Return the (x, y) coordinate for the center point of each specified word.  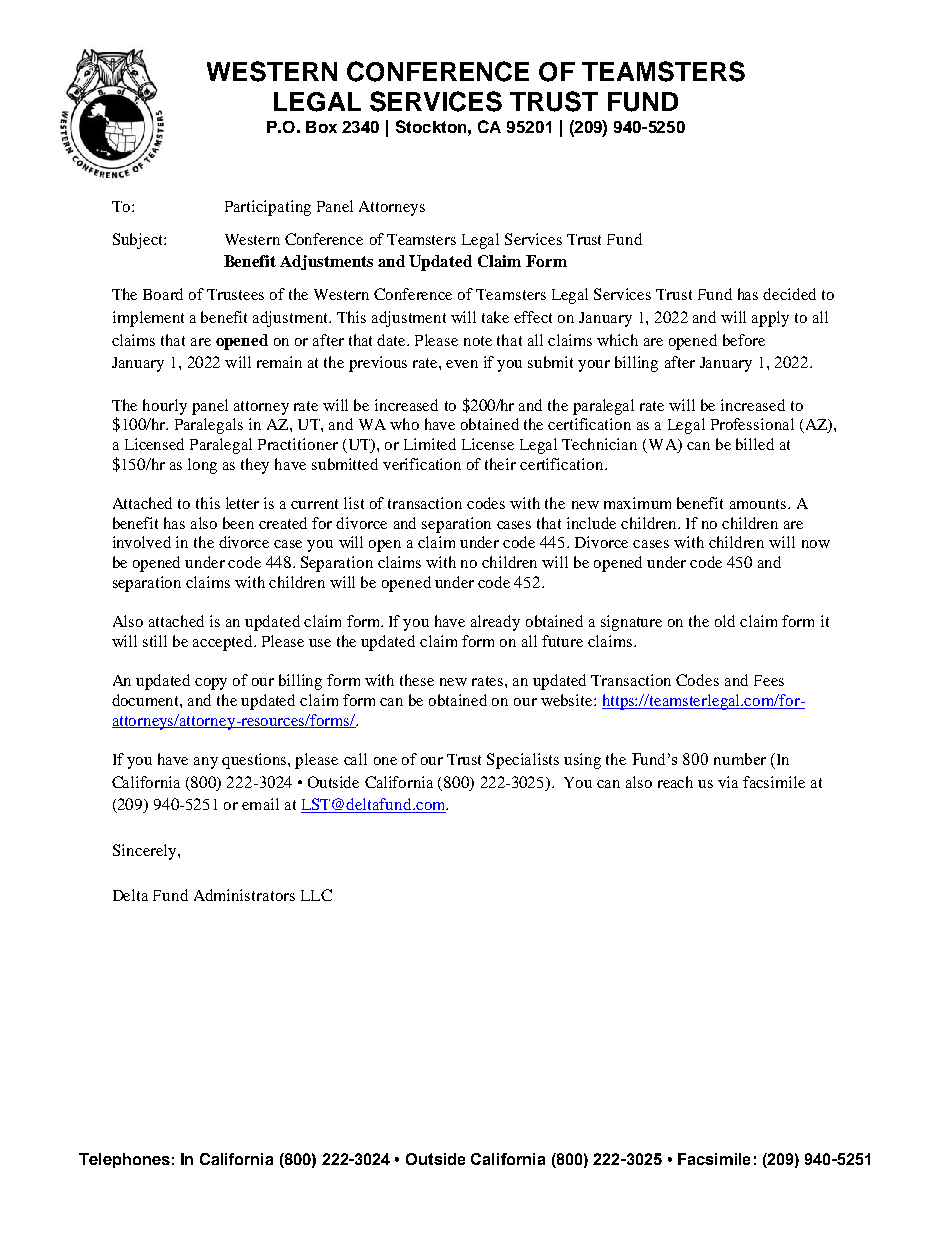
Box (321, 127)
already (495, 623)
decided (789, 294)
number (740, 759)
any (206, 763)
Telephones (124, 1160)
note (478, 341)
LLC (316, 895)
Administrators (244, 895)
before (744, 340)
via (728, 782)
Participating (268, 208)
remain (279, 362)
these (417, 680)
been (238, 523)
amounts (758, 504)
